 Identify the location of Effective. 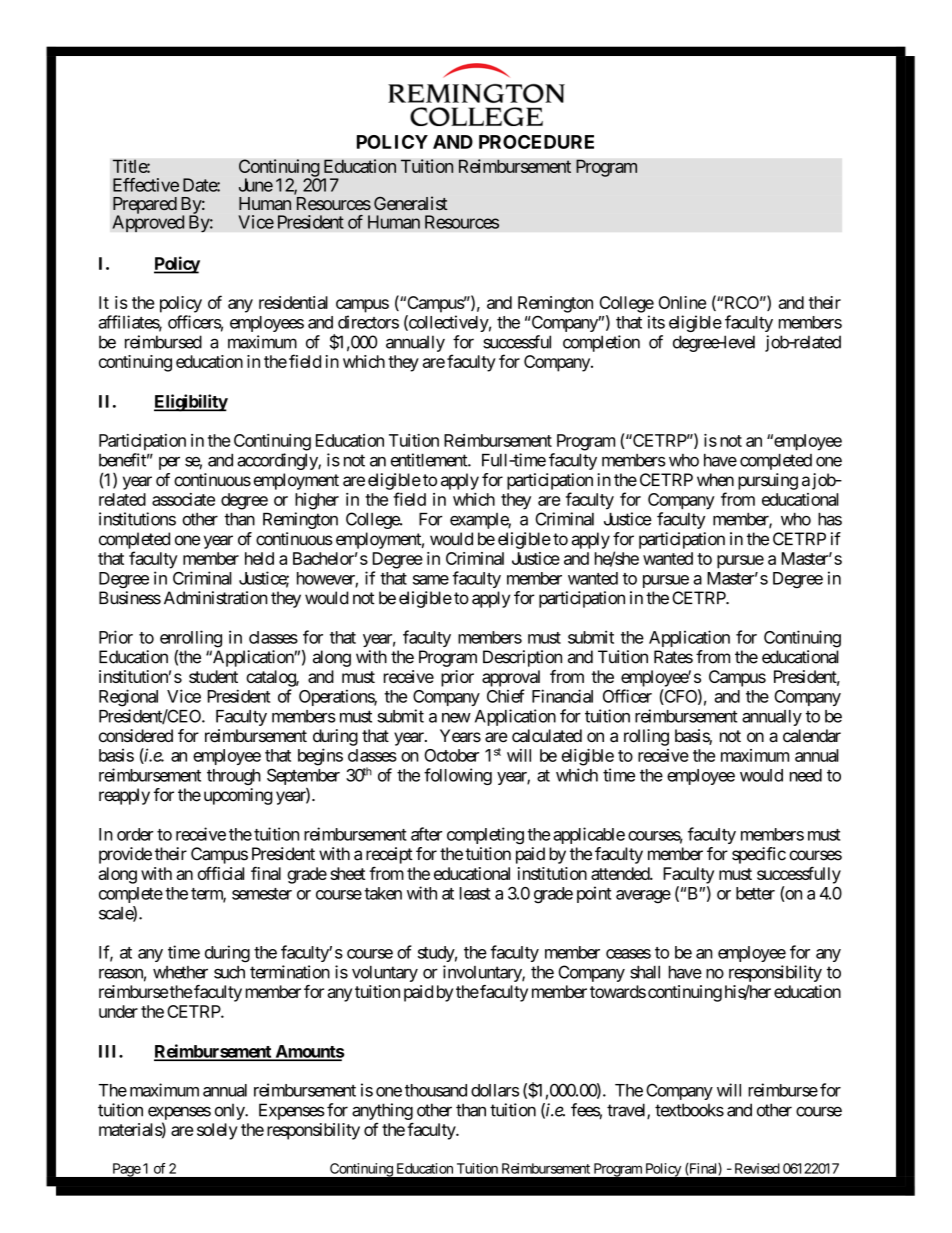
(146, 185).
